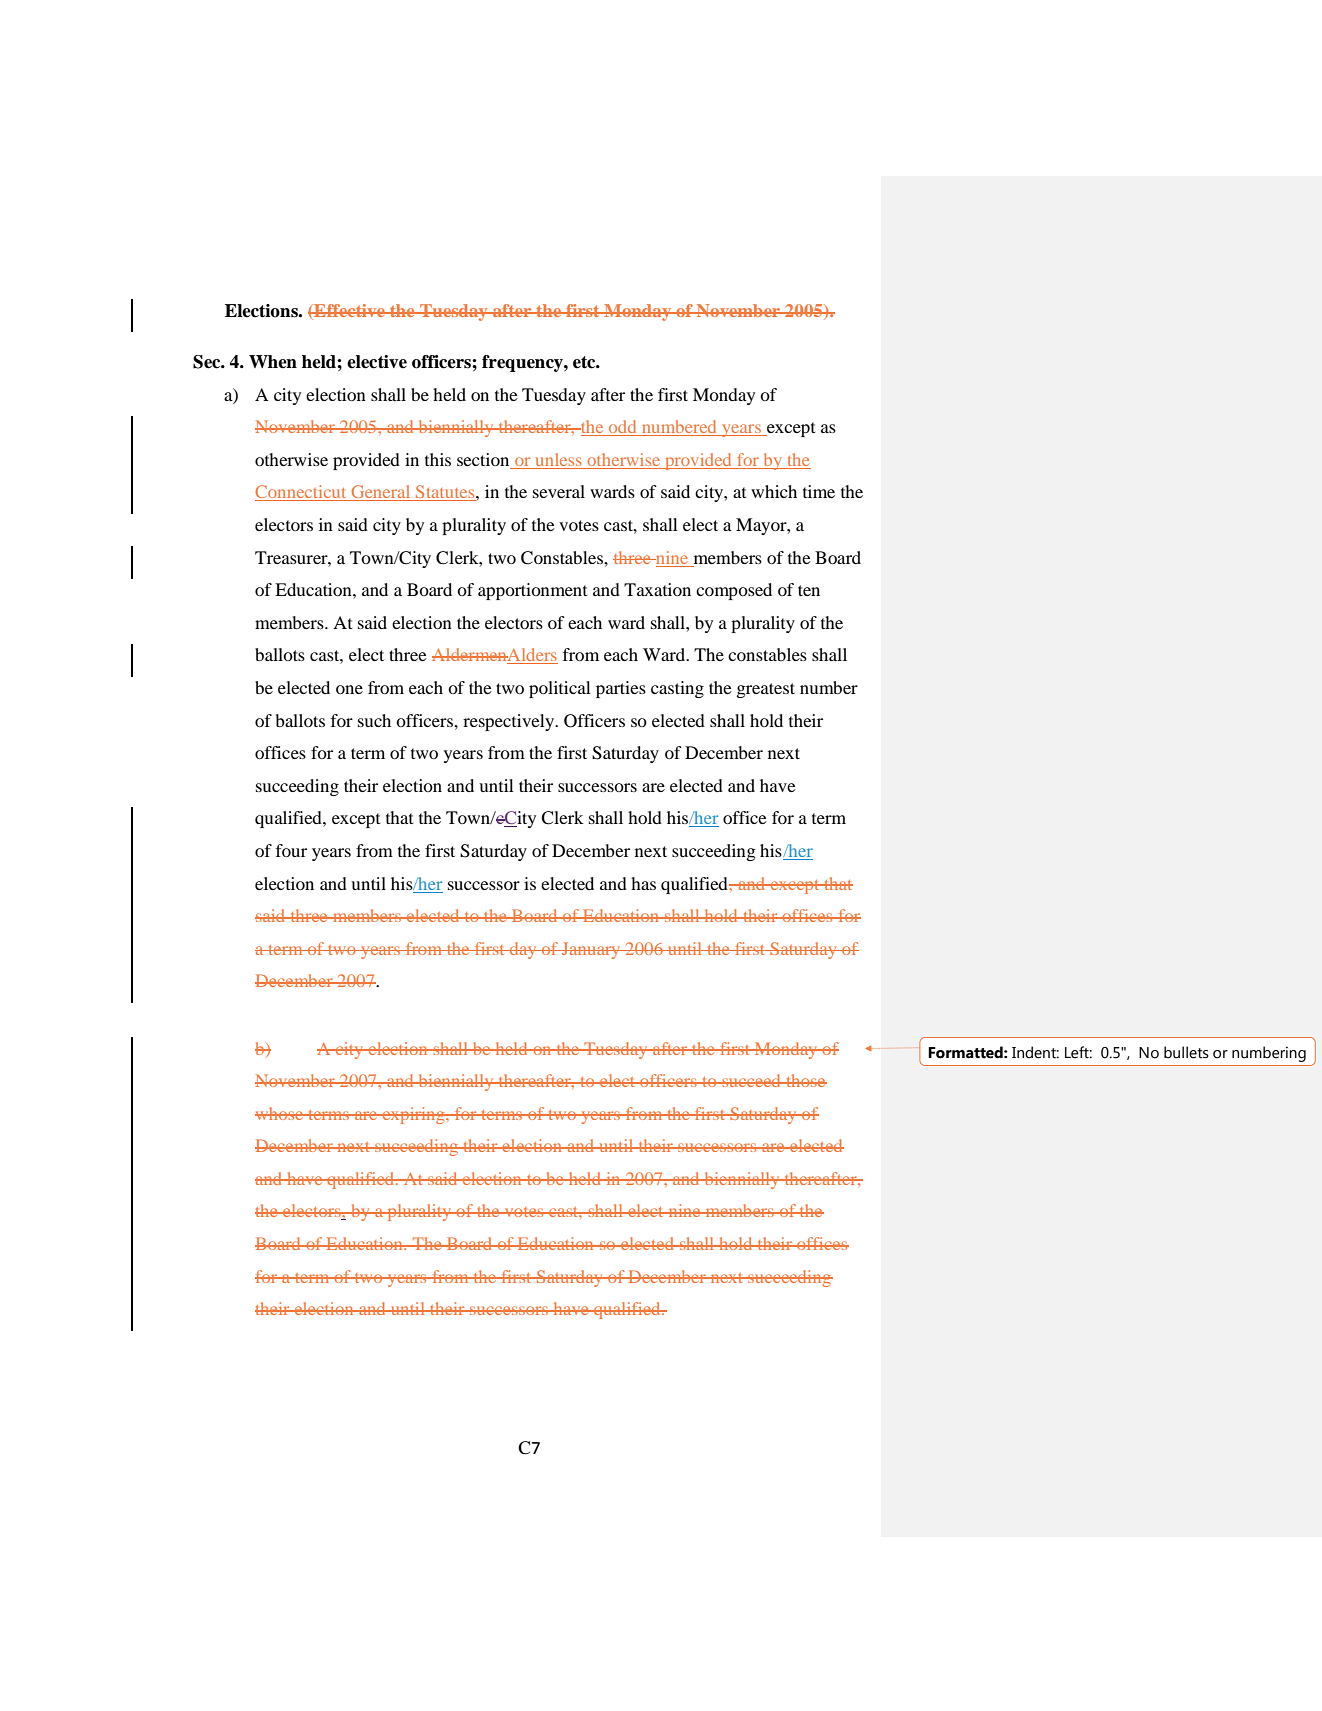 The image size is (1322, 1711). I want to click on ten, so click(809, 590).
